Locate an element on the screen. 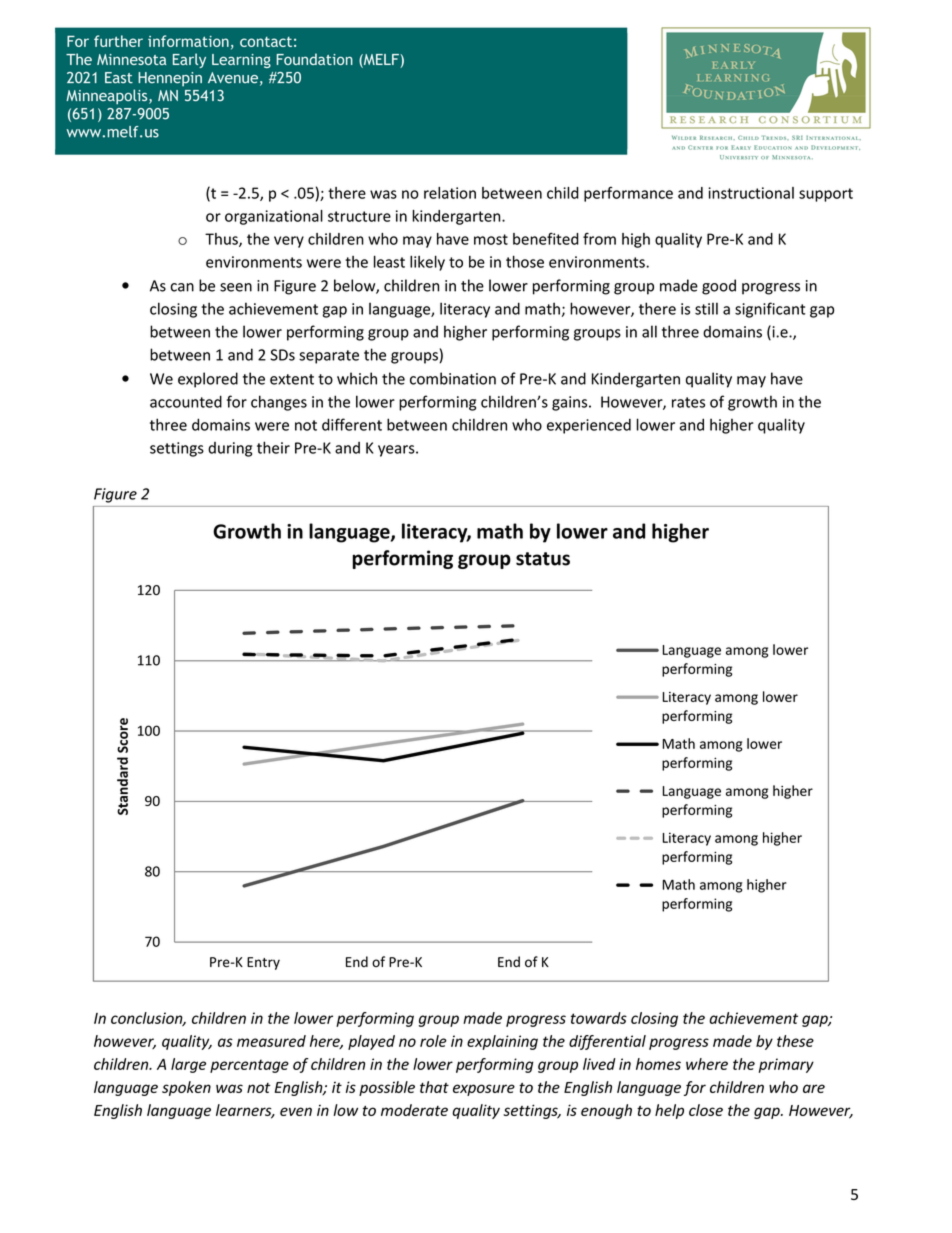 This screenshot has width=952, height=1233. towards is located at coordinates (599, 1018).
